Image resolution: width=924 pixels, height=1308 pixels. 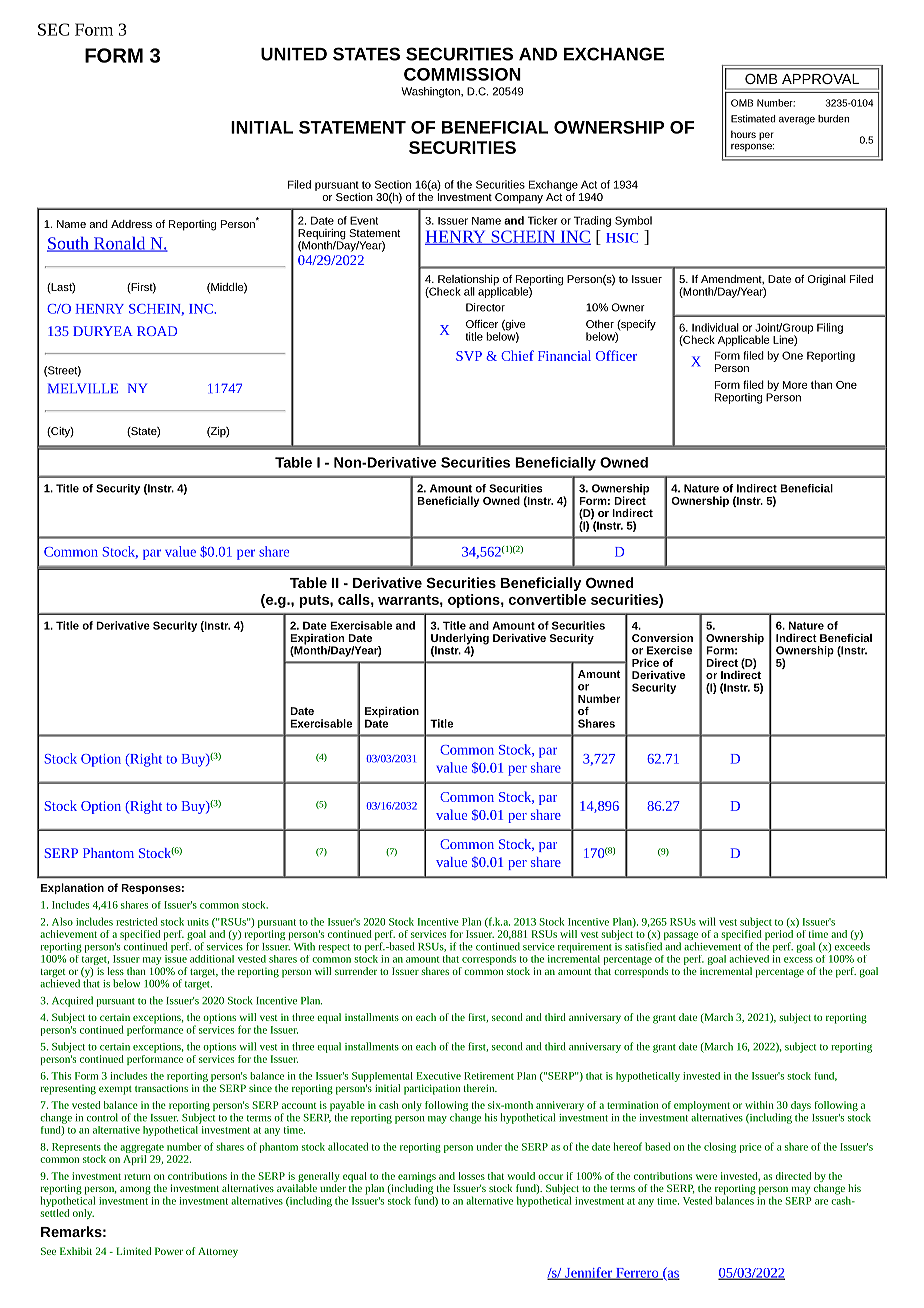 What do you see at coordinates (137, 921) in the screenshot?
I see `restricted` at bounding box center [137, 921].
